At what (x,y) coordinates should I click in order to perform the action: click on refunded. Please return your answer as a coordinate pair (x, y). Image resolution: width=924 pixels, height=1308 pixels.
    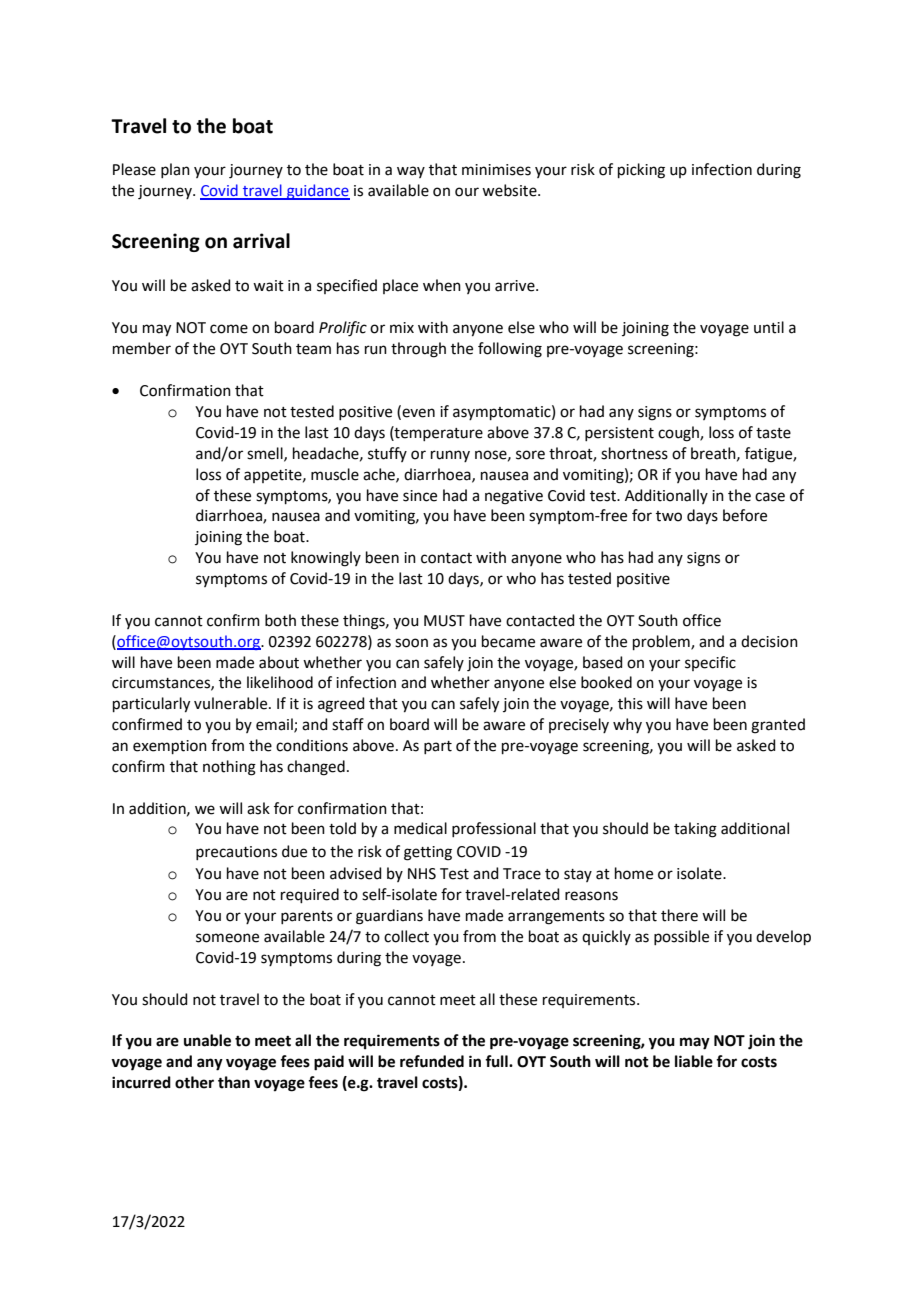
    Looking at the image, I should click on (432, 1061).
